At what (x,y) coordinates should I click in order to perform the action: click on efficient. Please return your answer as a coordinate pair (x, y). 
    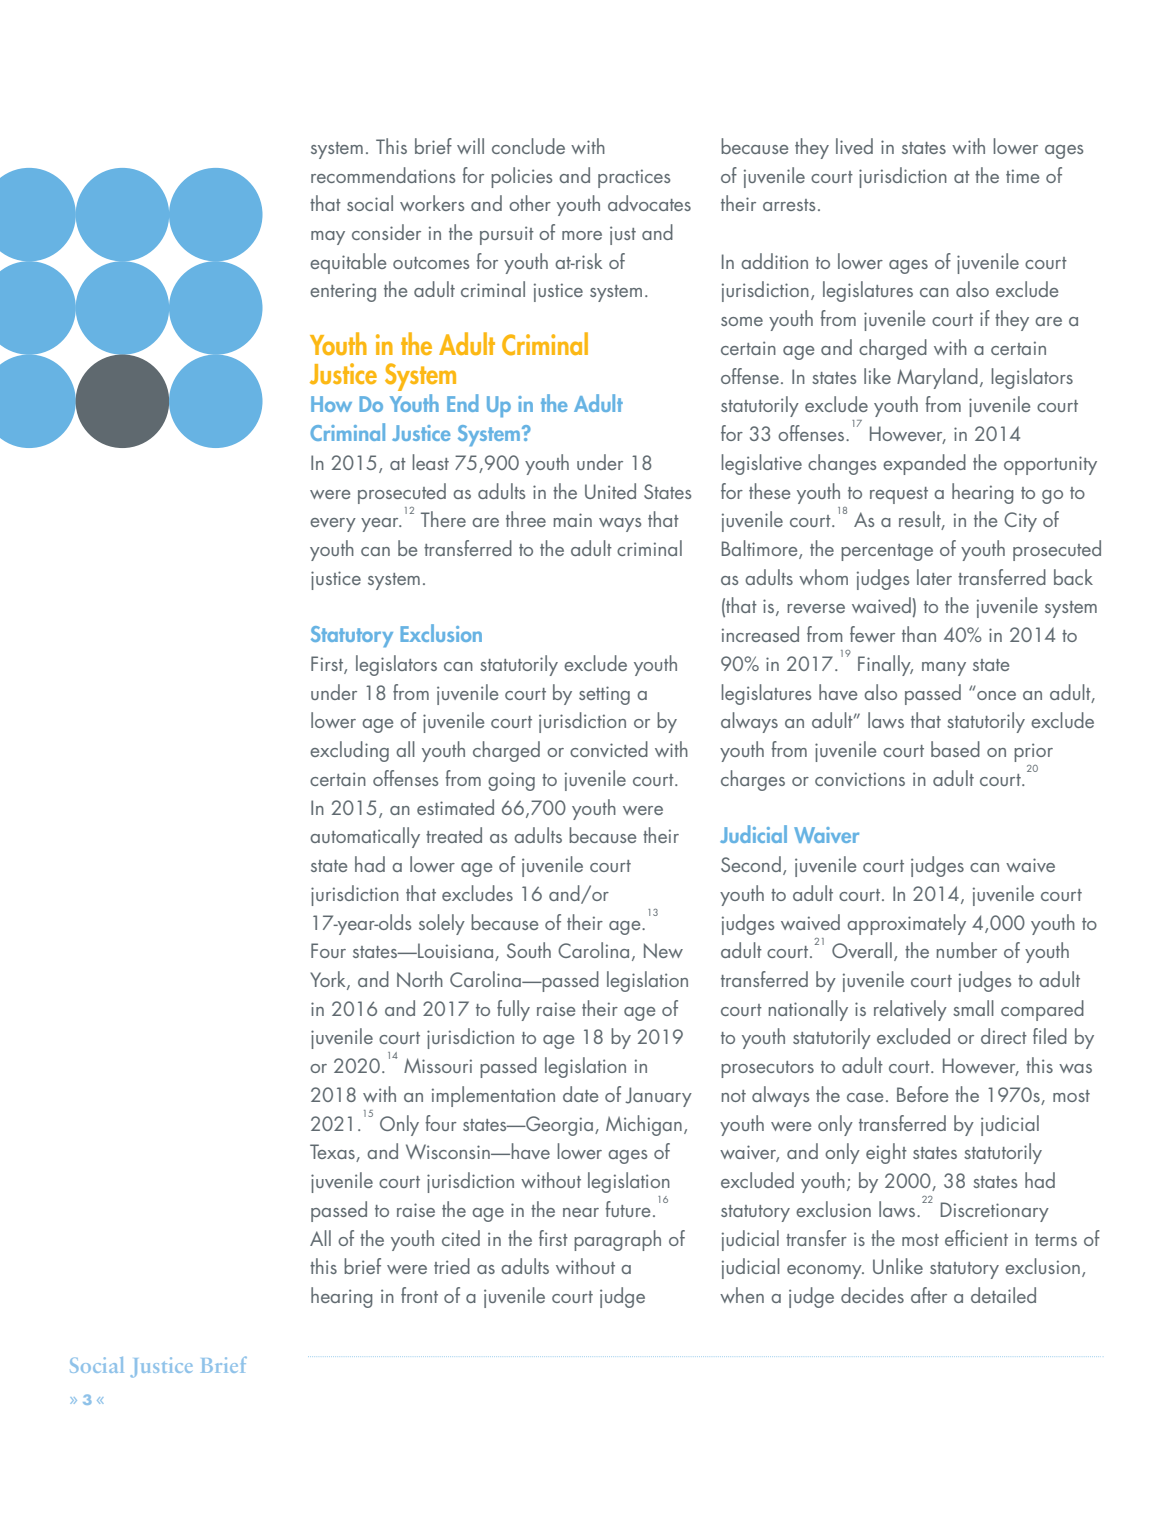
    Looking at the image, I should click on (976, 1238).
